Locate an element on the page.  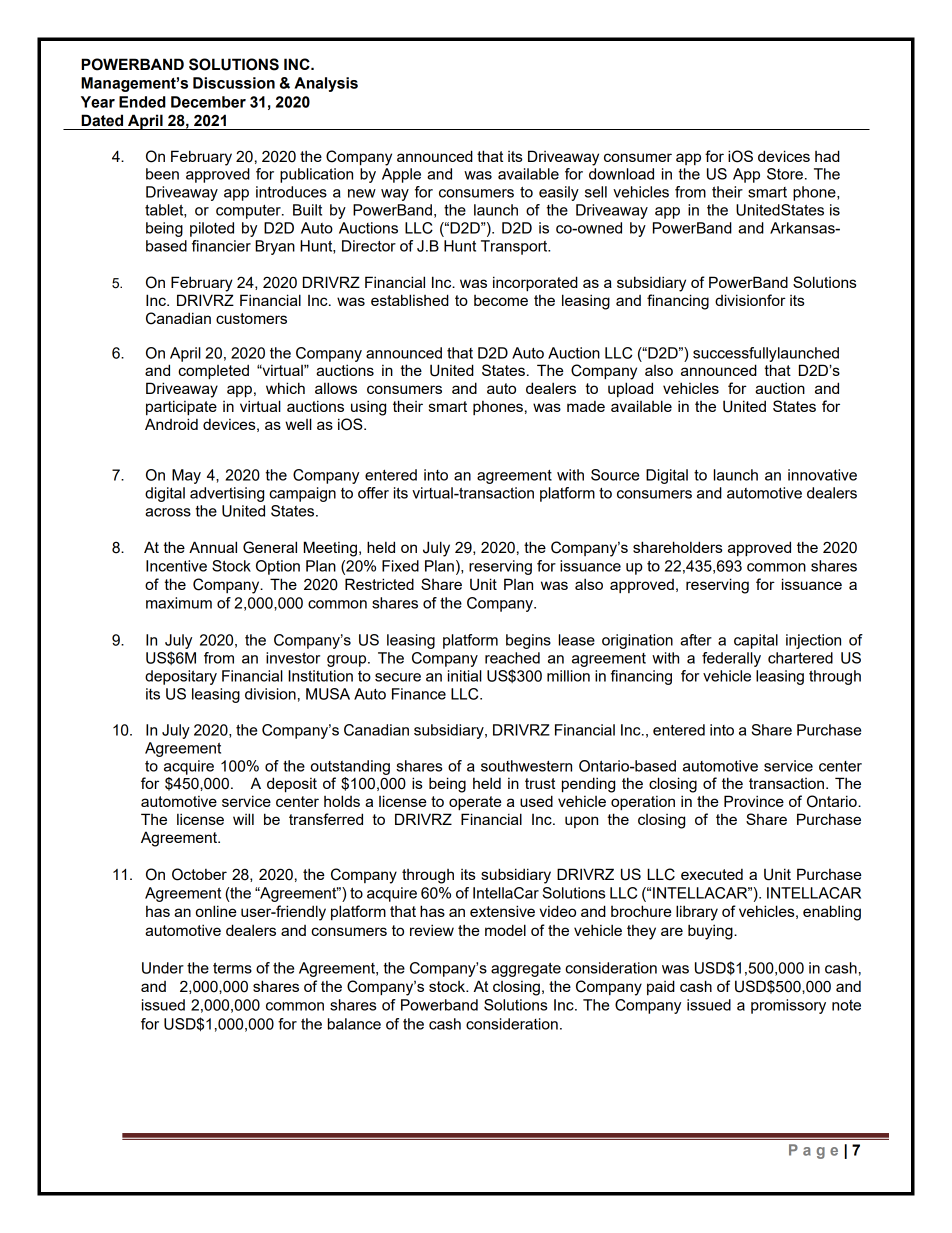
May is located at coordinates (186, 476).
